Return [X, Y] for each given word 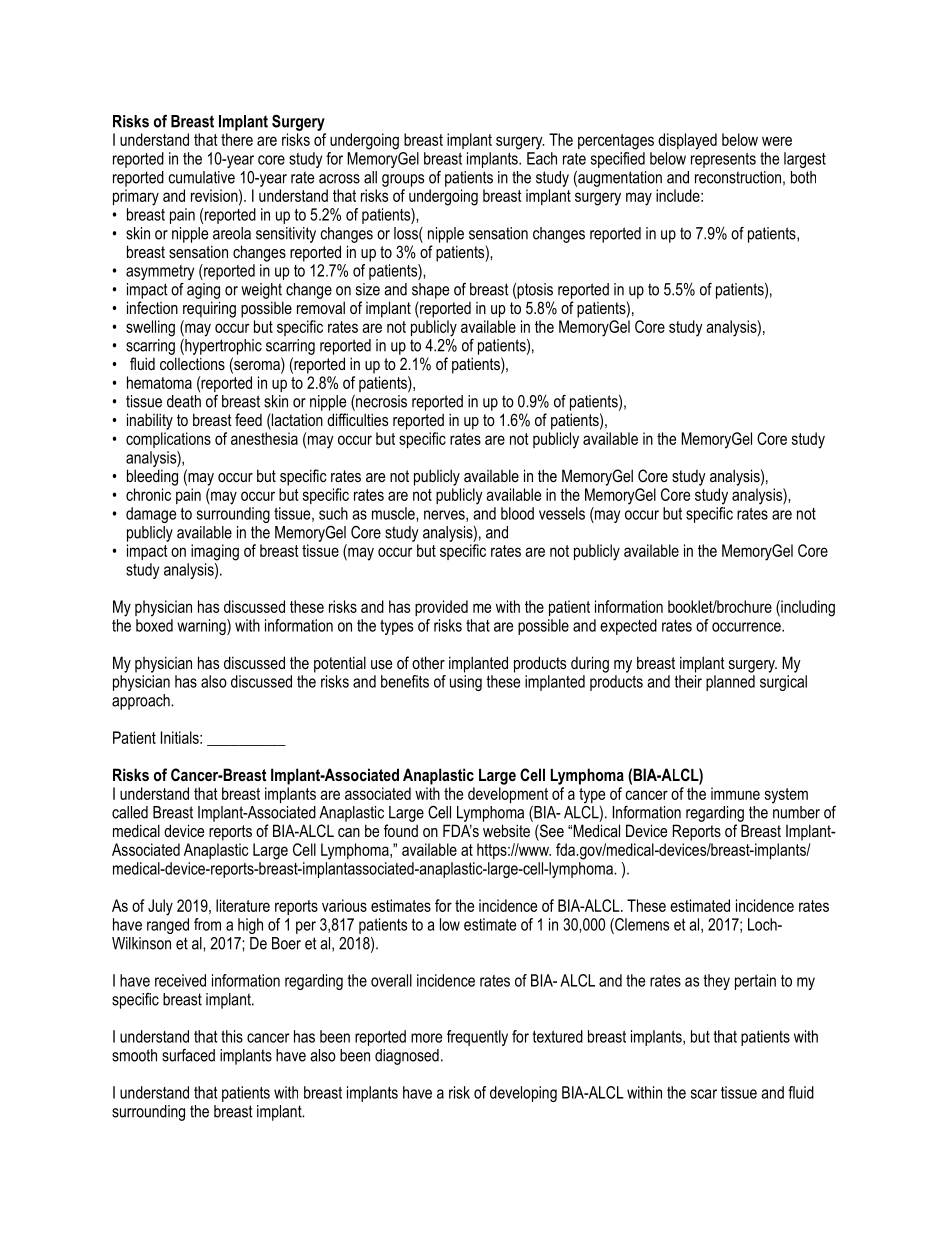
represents [723, 160]
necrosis [380, 402]
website [506, 830]
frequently [477, 1038]
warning [202, 627]
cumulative [202, 177]
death [184, 401]
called [130, 812]
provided [441, 608]
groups [403, 180]
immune [735, 793]
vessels [562, 513]
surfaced [188, 1055]
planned [730, 683]
